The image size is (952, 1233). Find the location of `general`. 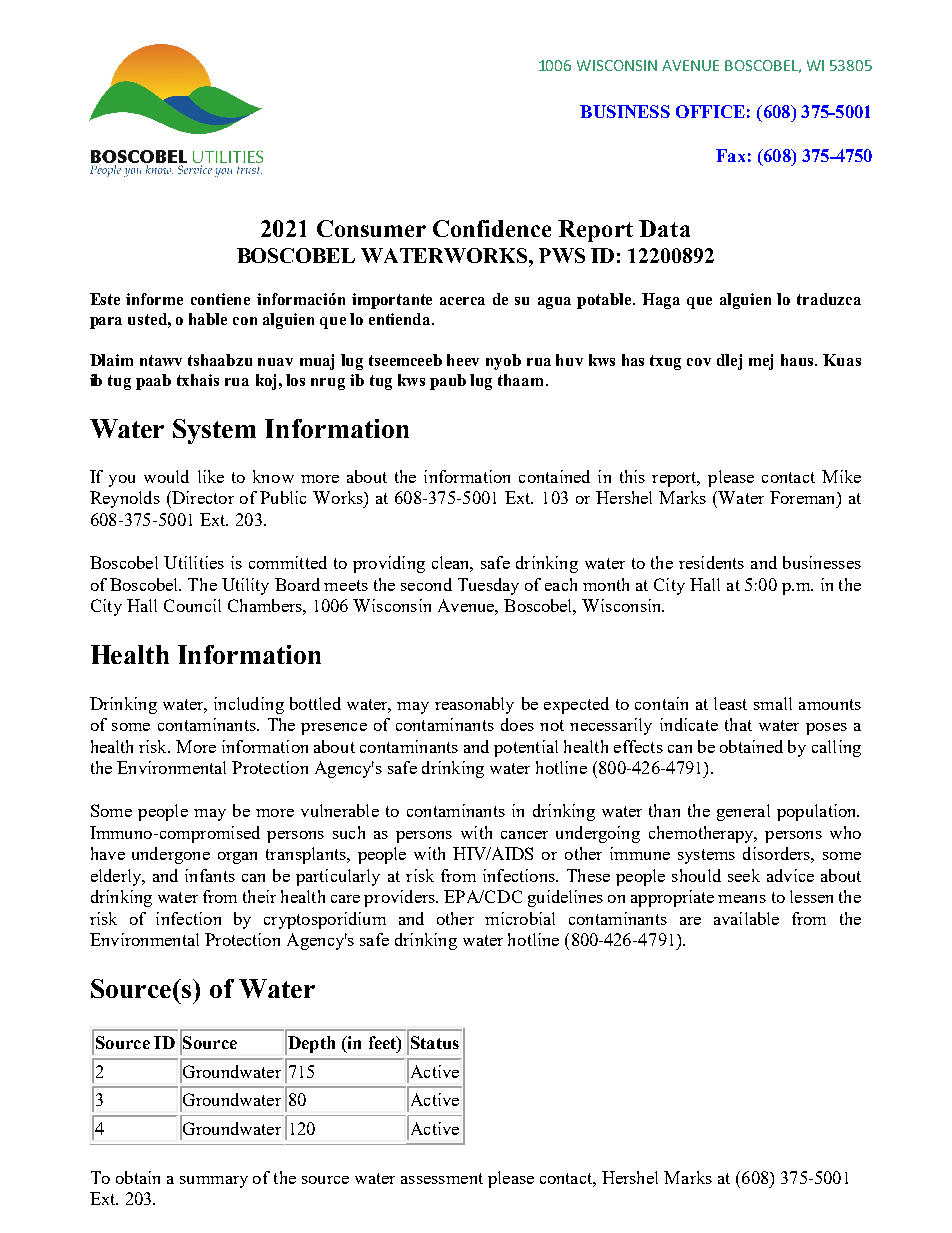

general is located at coordinates (743, 812).
